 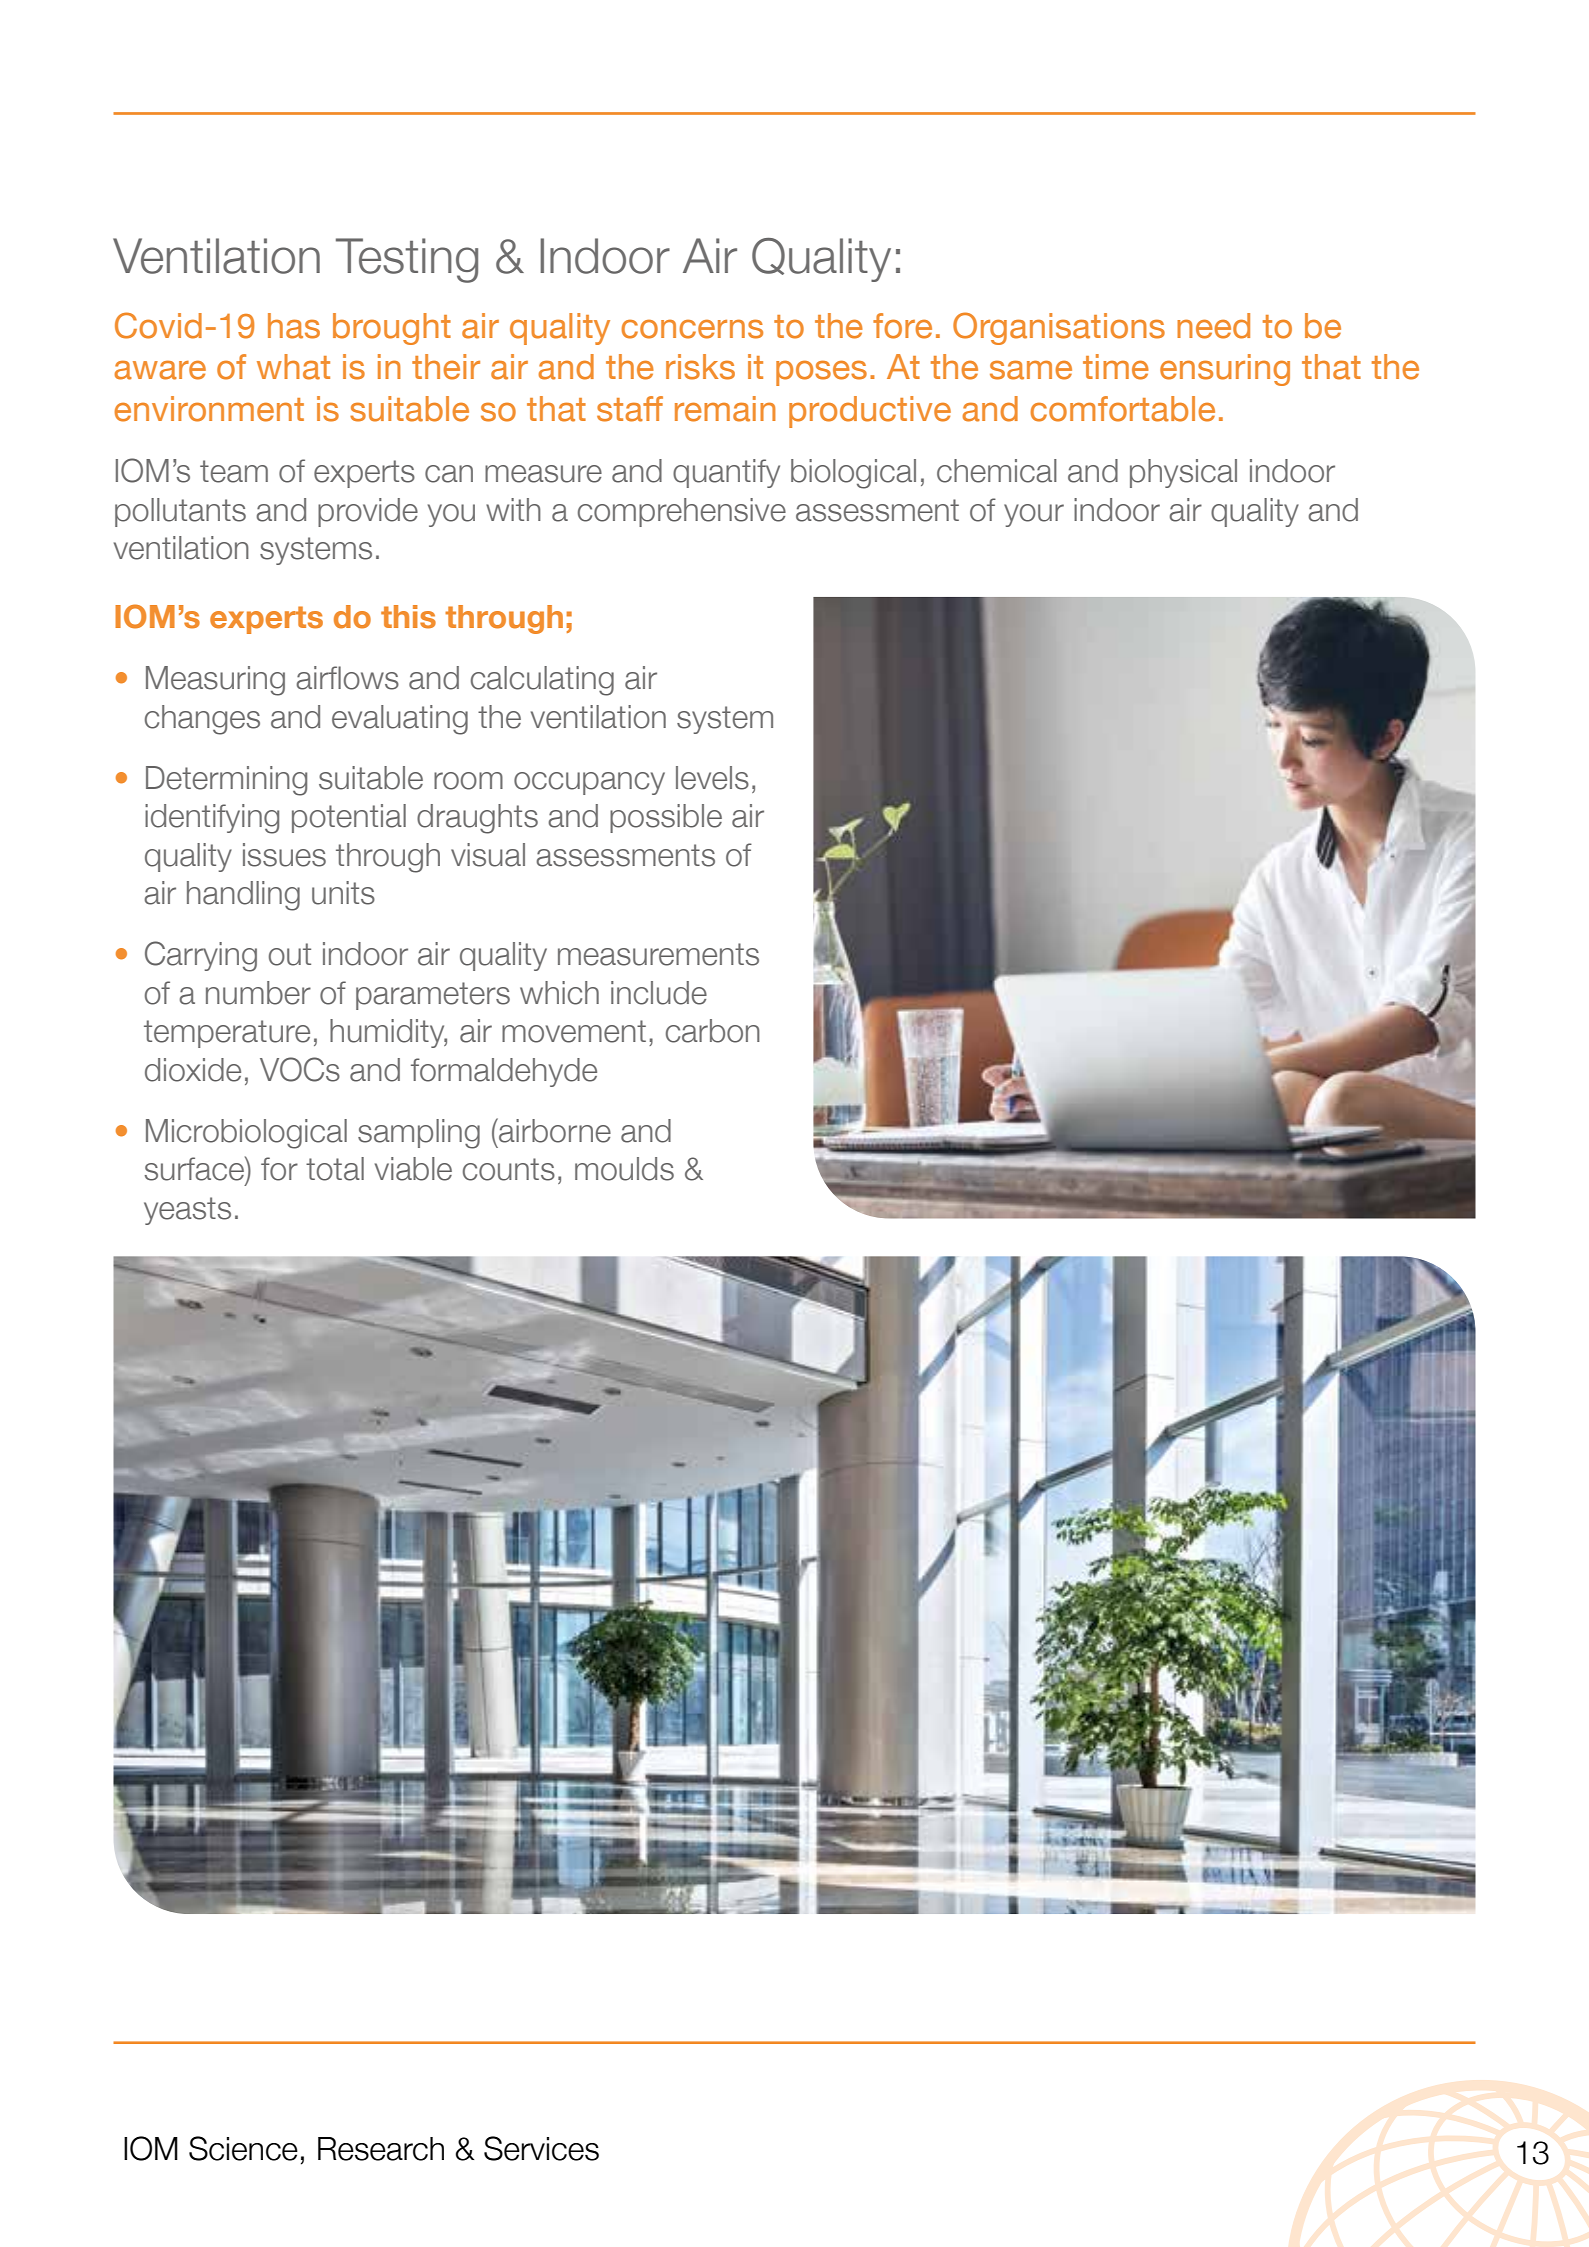 What do you see at coordinates (541, 2148) in the page?
I see `Services` at bounding box center [541, 2148].
